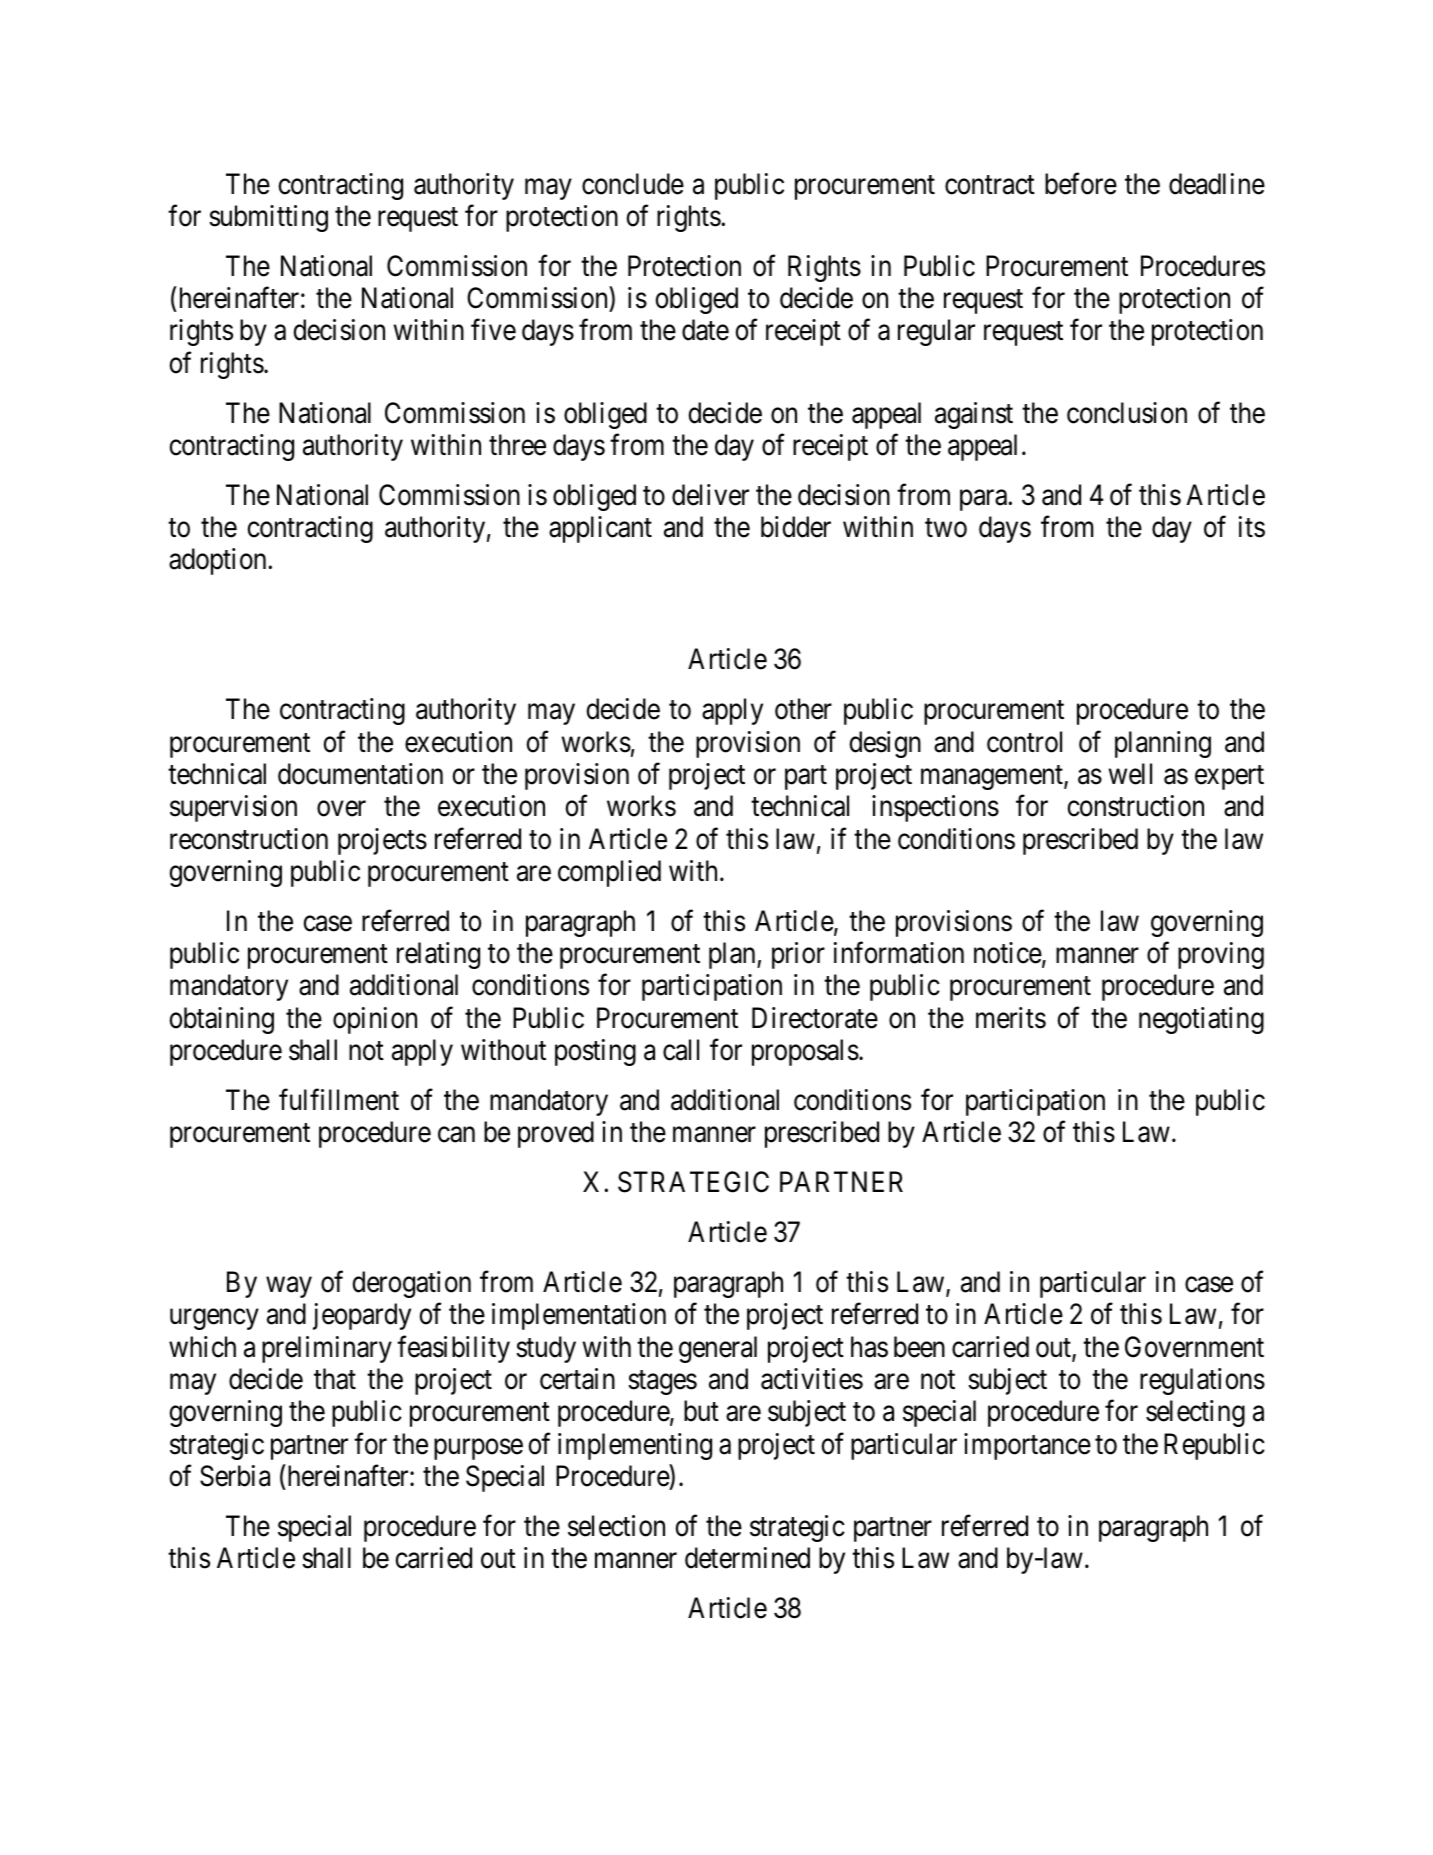 The width and height of the image is (1433, 1855). I want to click on opinion, so click(375, 1020).
